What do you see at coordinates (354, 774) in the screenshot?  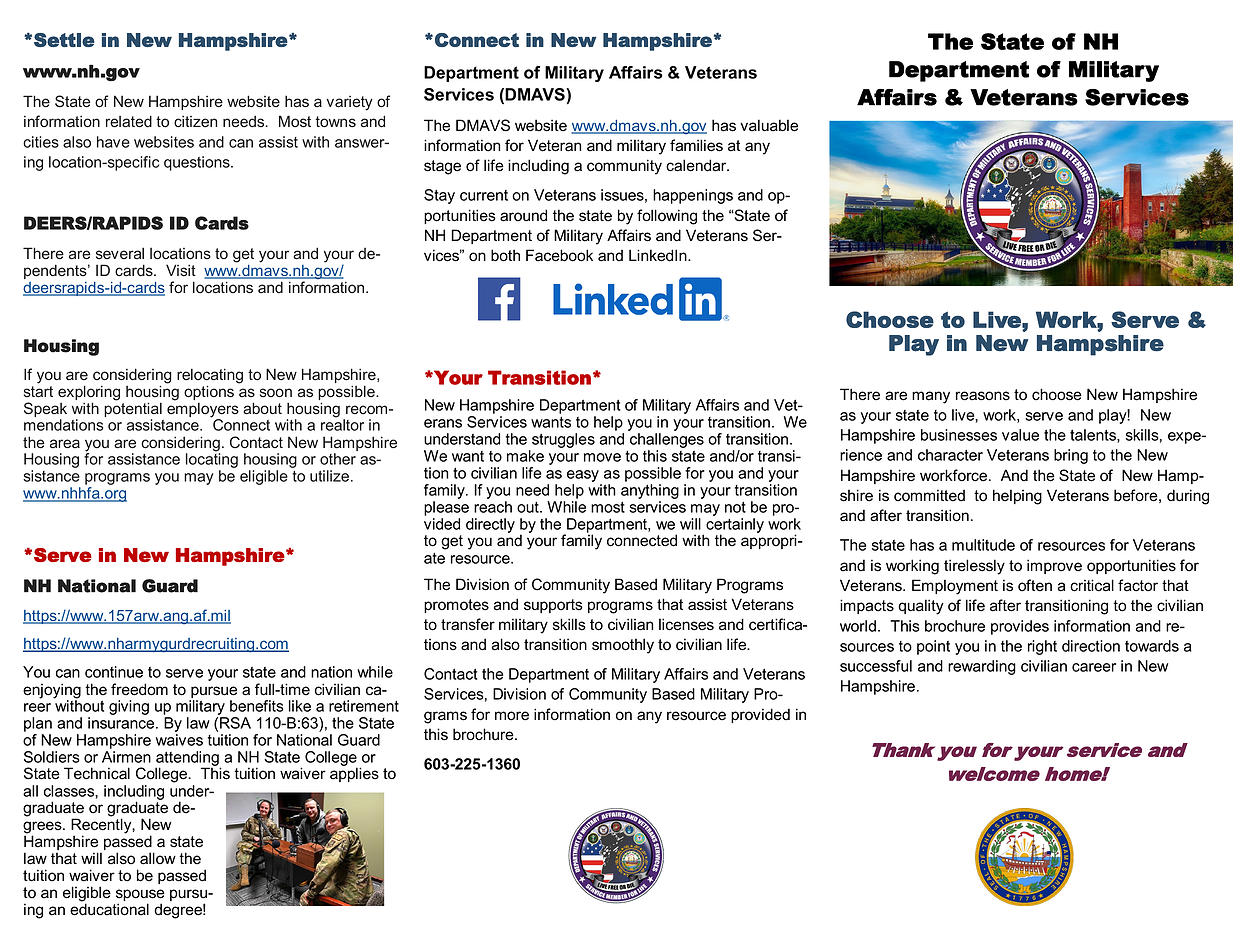 I see `applies` at bounding box center [354, 774].
